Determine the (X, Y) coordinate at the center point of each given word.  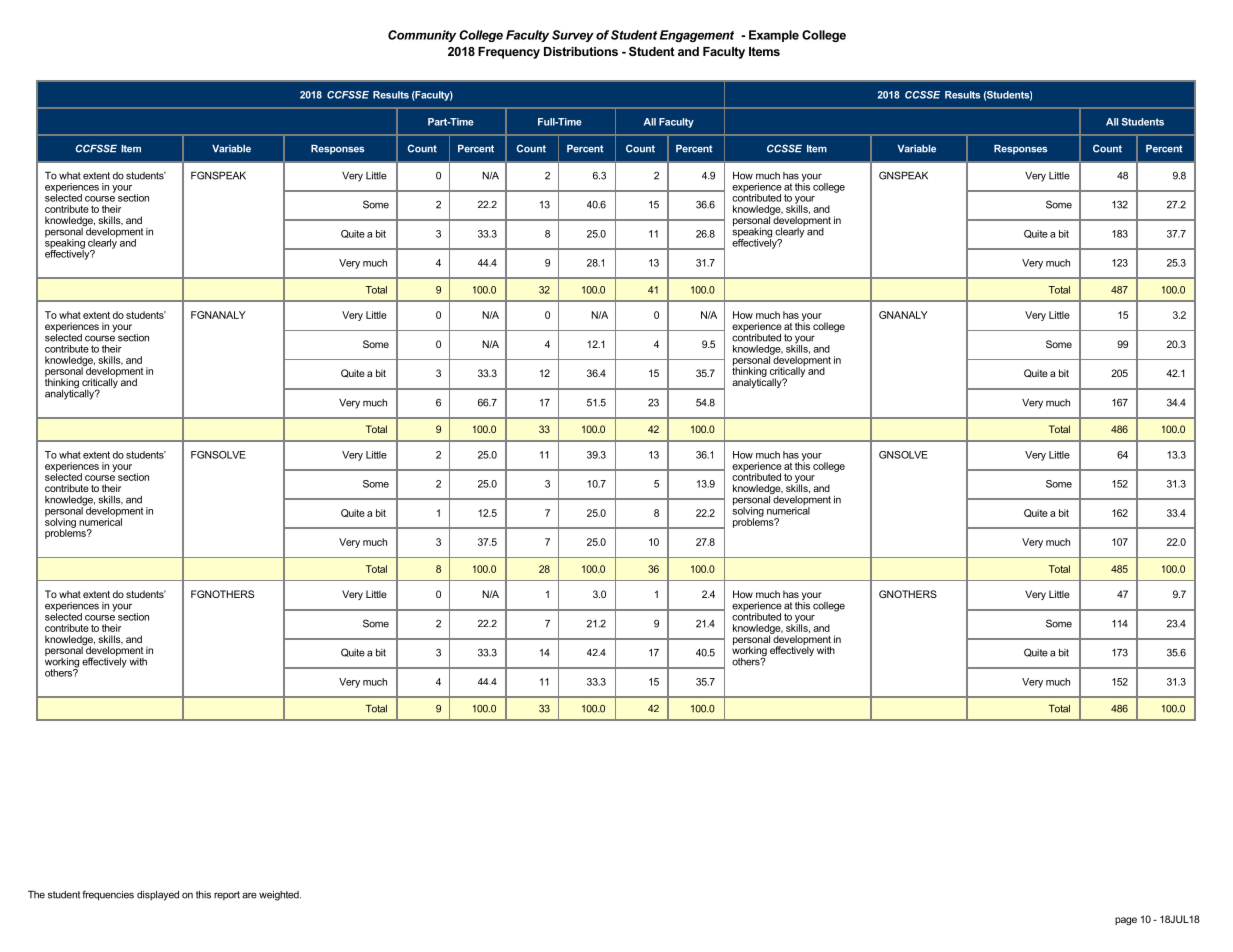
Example (774, 36)
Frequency (509, 53)
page (1126, 921)
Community (422, 36)
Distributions (581, 51)
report (227, 895)
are (249, 895)
